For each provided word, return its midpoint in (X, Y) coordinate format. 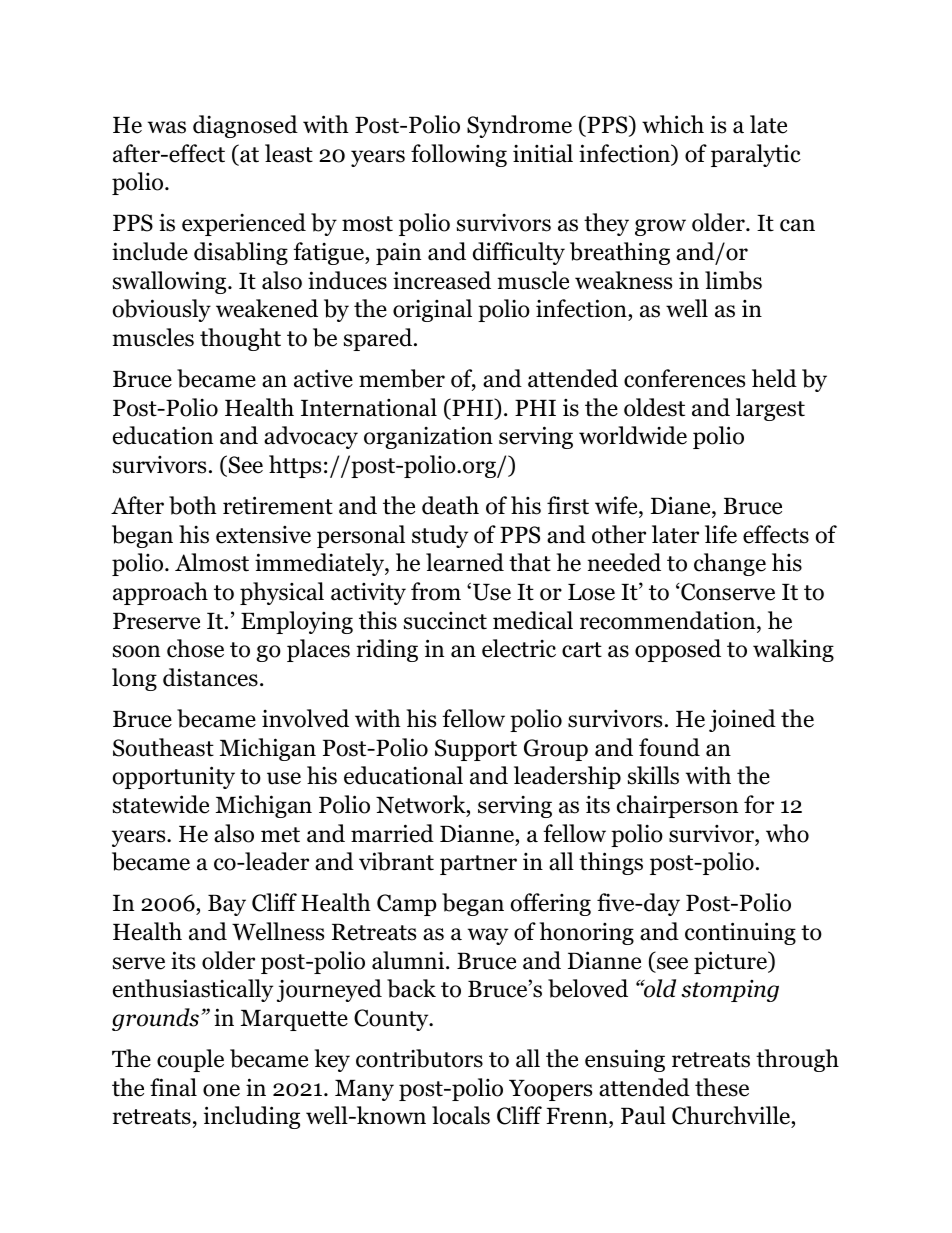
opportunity (174, 777)
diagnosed (245, 126)
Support (476, 750)
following (459, 155)
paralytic (756, 155)
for (759, 804)
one (221, 1090)
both (193, 505)
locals (461, 1115)
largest (770, 409)
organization (428, 437)
